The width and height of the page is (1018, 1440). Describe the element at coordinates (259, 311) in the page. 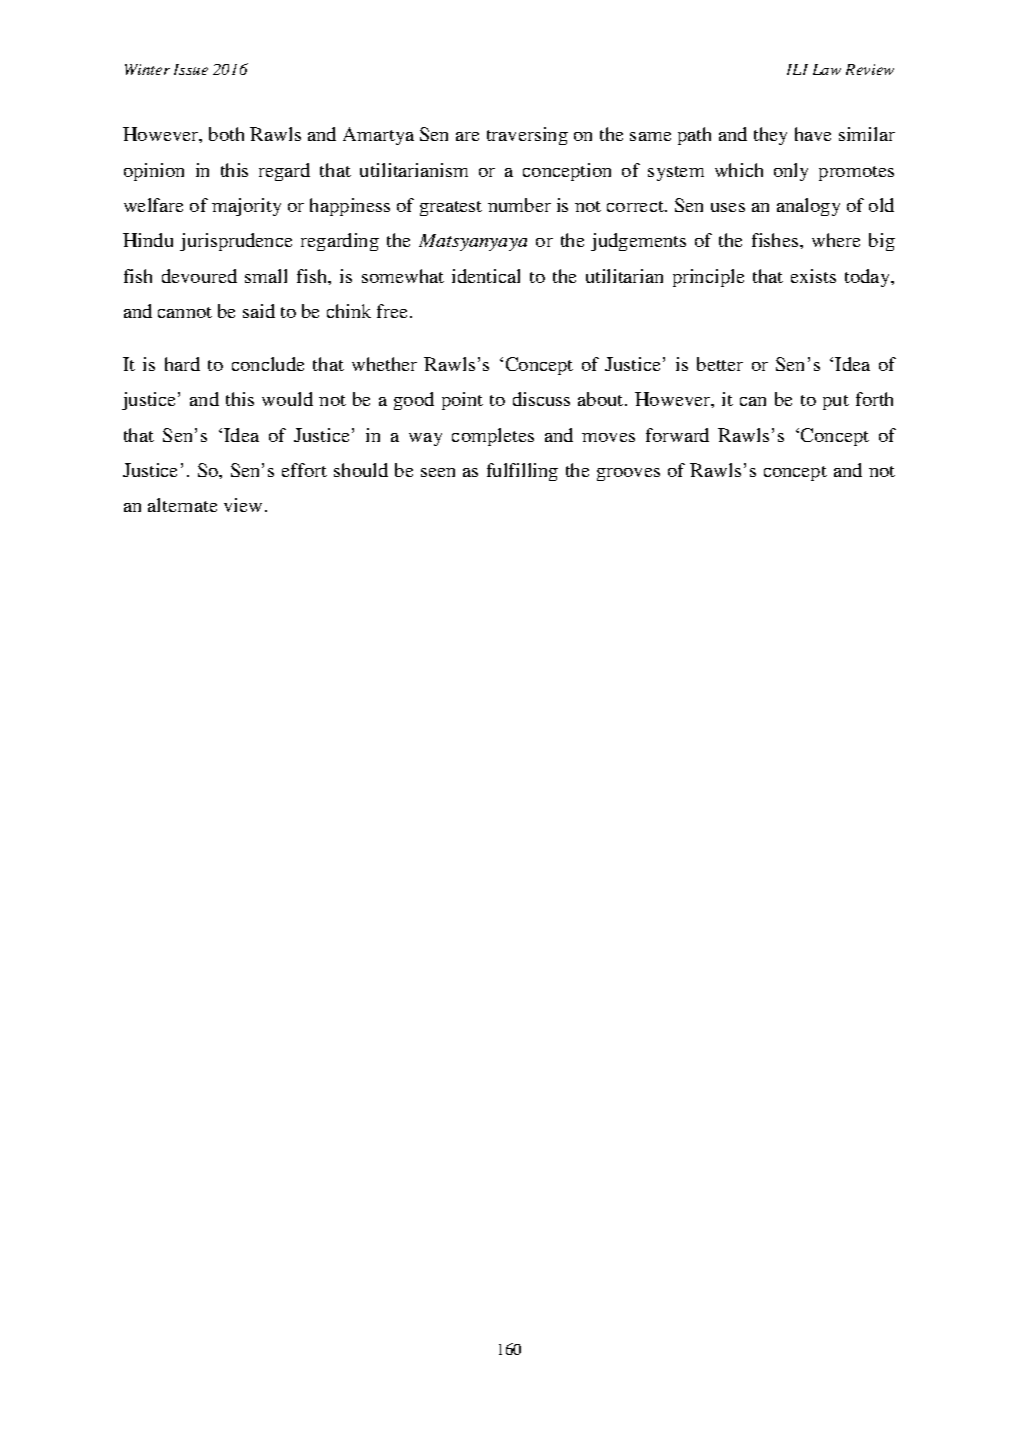

I see `said` at that location.
